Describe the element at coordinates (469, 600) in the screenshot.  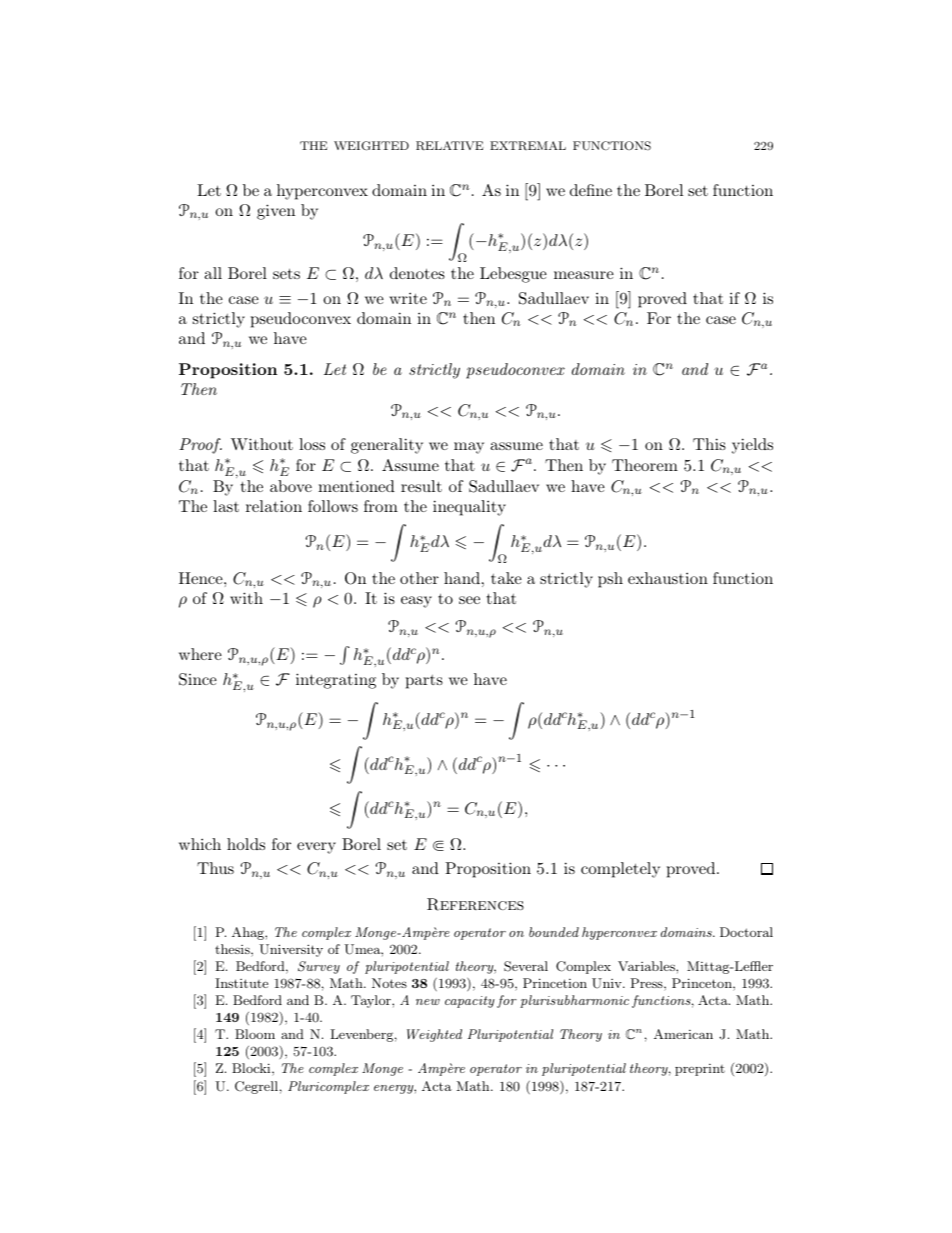
I see `see` at that location.
